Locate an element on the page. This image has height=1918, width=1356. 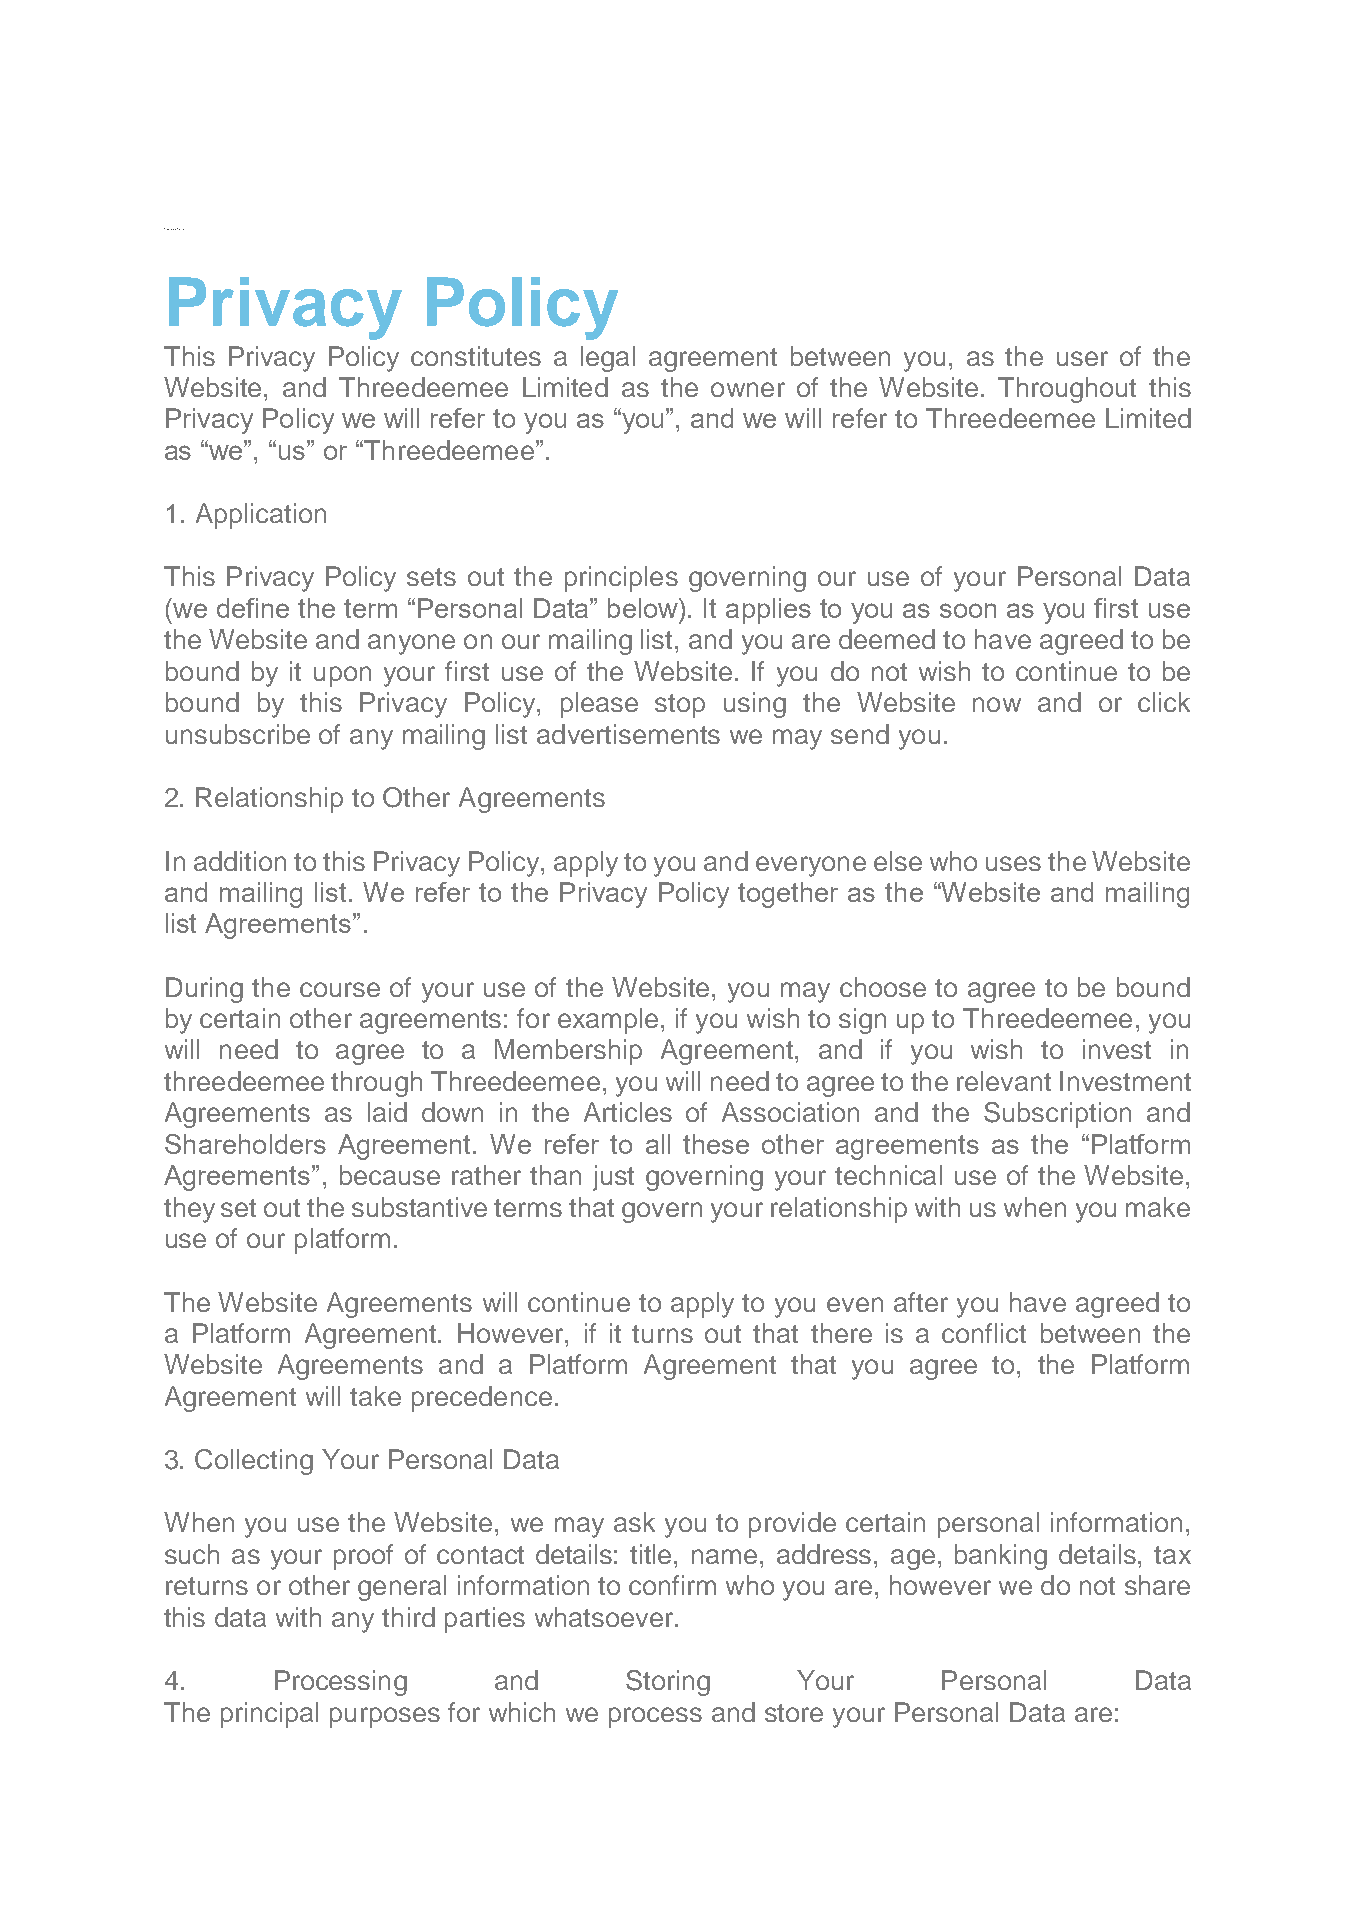
make is located at coordinates (1158, 1207).
